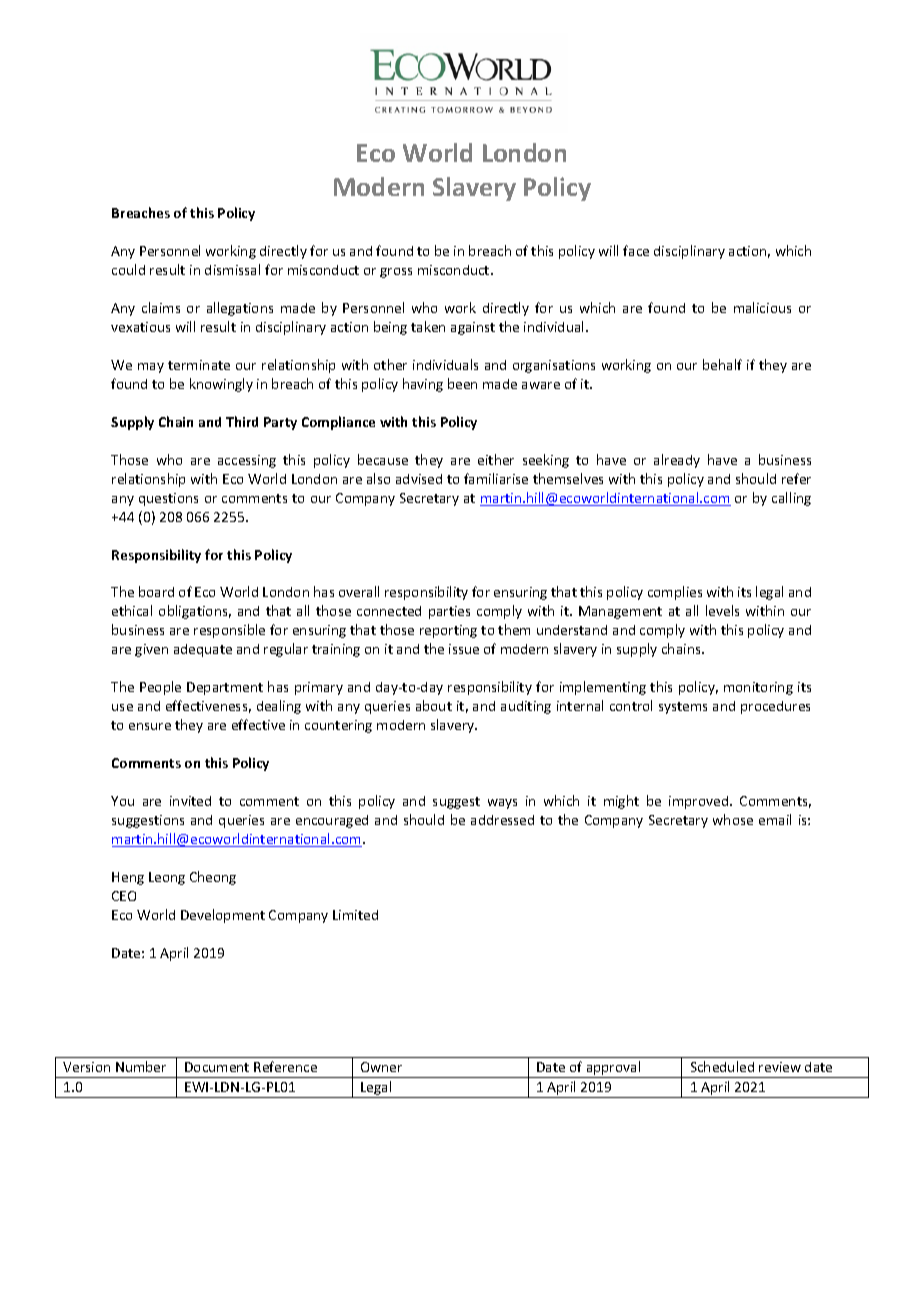 The image size is (924, 1308). Describe the element at coordinates (141, 1066) in the image. I see `Number` at that location.
